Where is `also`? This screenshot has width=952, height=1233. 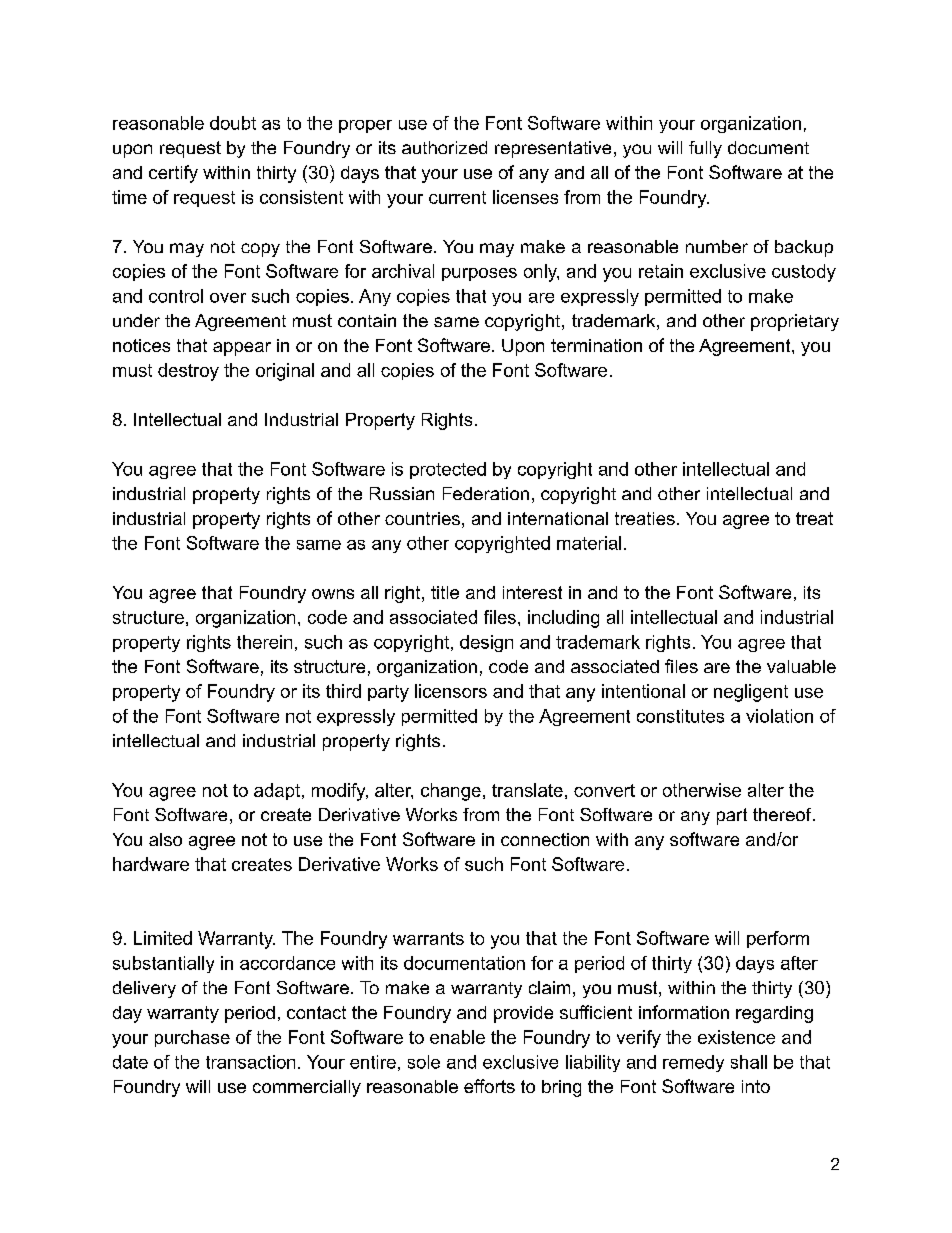
also is located at coordinates (165, 839).
